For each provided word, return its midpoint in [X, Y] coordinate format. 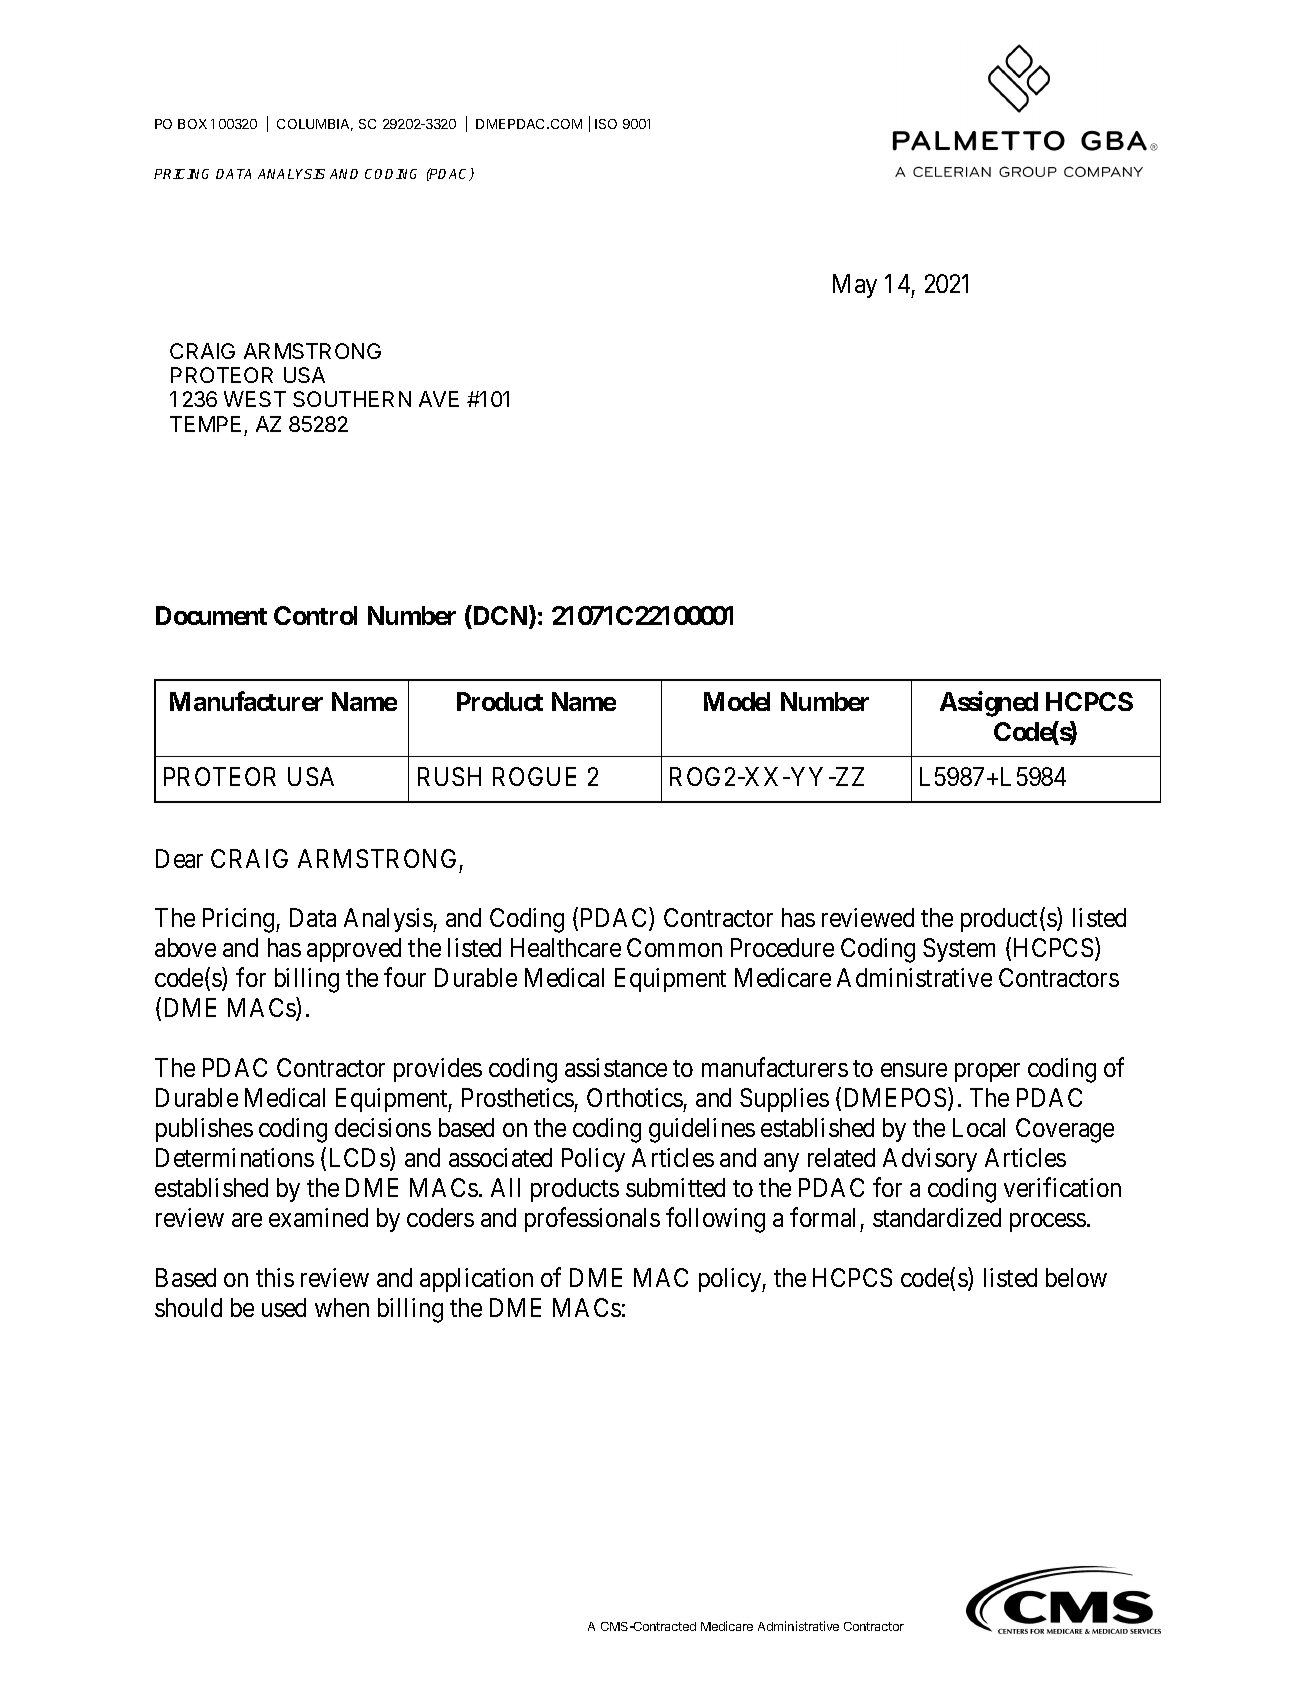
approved [354, 950]
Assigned [989, 704]
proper [987, 1072]
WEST [255, 399]
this [275, 1277]
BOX [192, 124]
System [959, 950]
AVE [439, 399]
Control [315, 615]
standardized [937, 1217]
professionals [592, 1219]
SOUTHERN [352, 399]
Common [674, 947]
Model [737, 701]
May [855, 286]
